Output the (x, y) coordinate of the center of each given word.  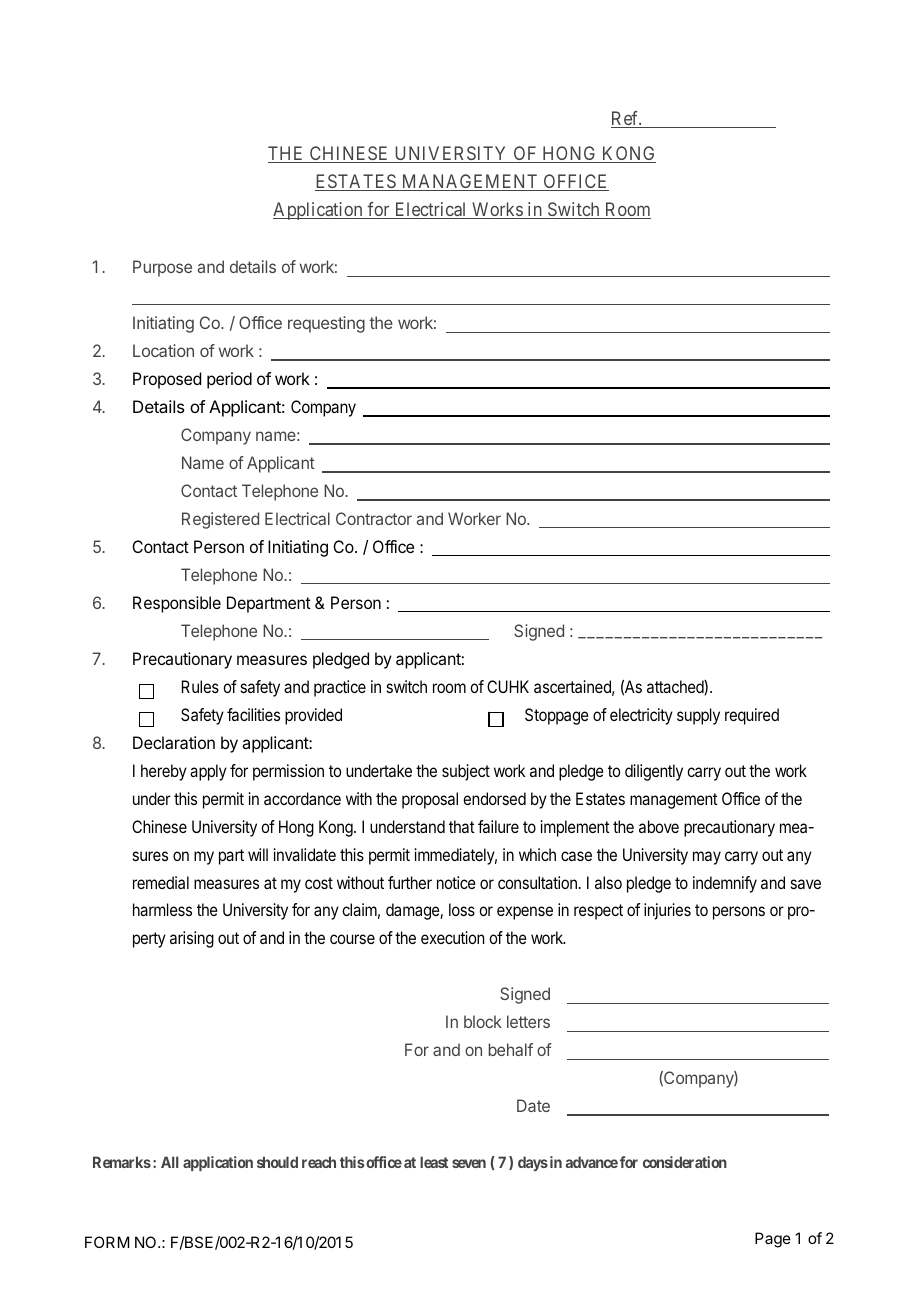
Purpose (162, 268)
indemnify (725, 884)
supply (698, 716)
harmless (162, 909)
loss (462, 909)
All (170, 1162)
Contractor (374, 518)
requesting (326, 324)
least (434, 1162)
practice (340, 688)
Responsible (177, 604)
